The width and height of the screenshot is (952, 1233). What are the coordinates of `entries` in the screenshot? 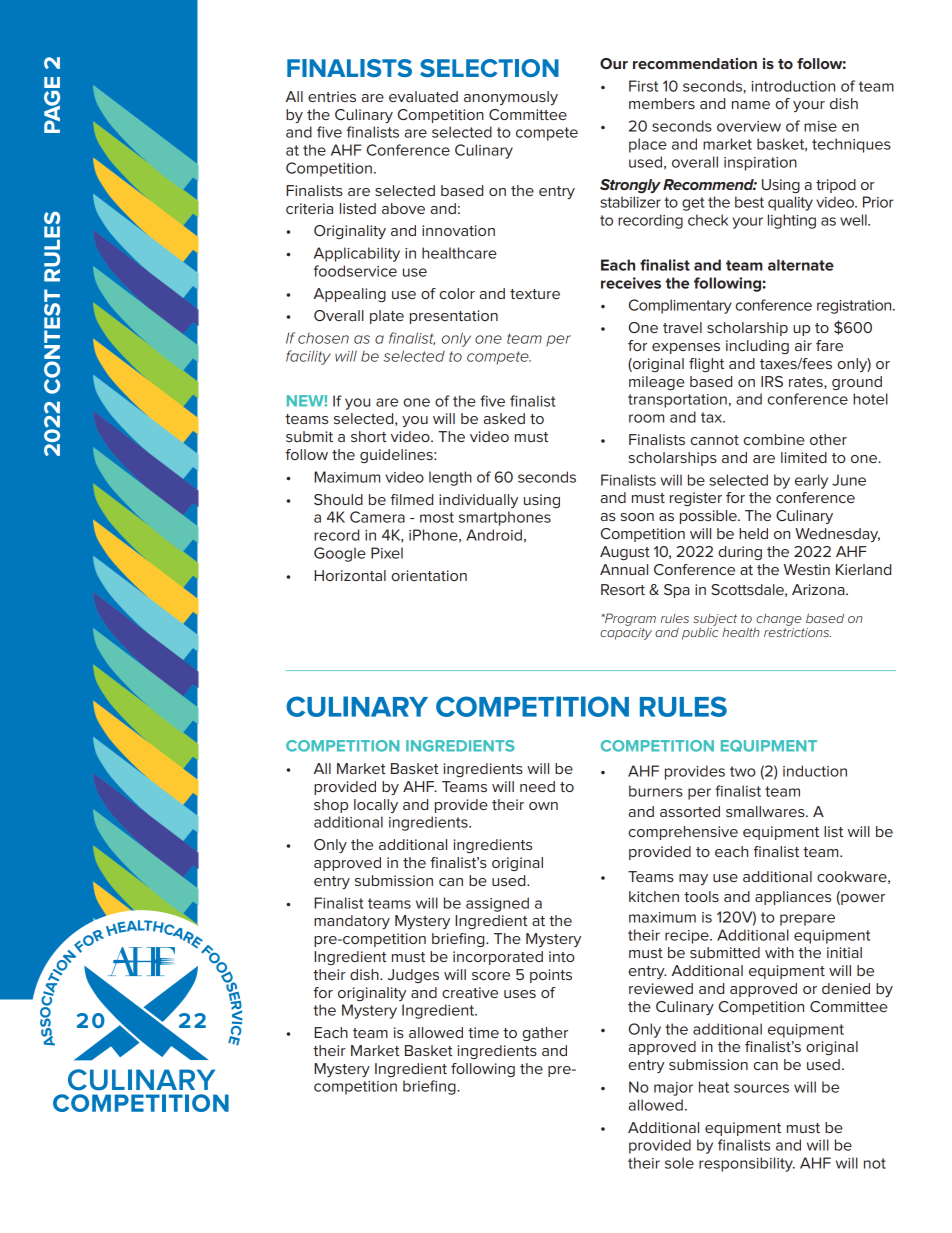 It's located at (332, 96).
